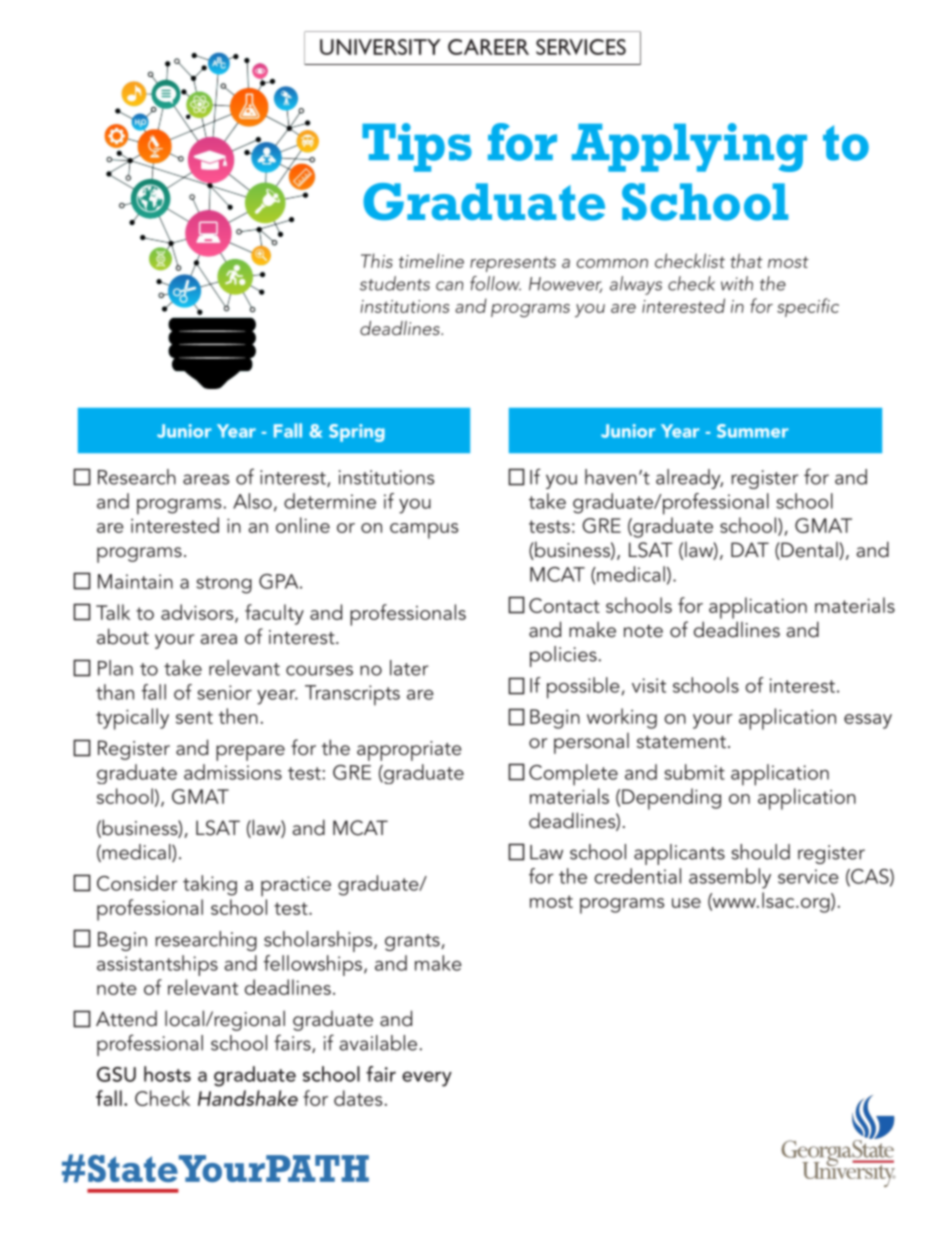 The width and height of the screenshot is (952, 1233). I want to click on admissions, so click(233, 772).
